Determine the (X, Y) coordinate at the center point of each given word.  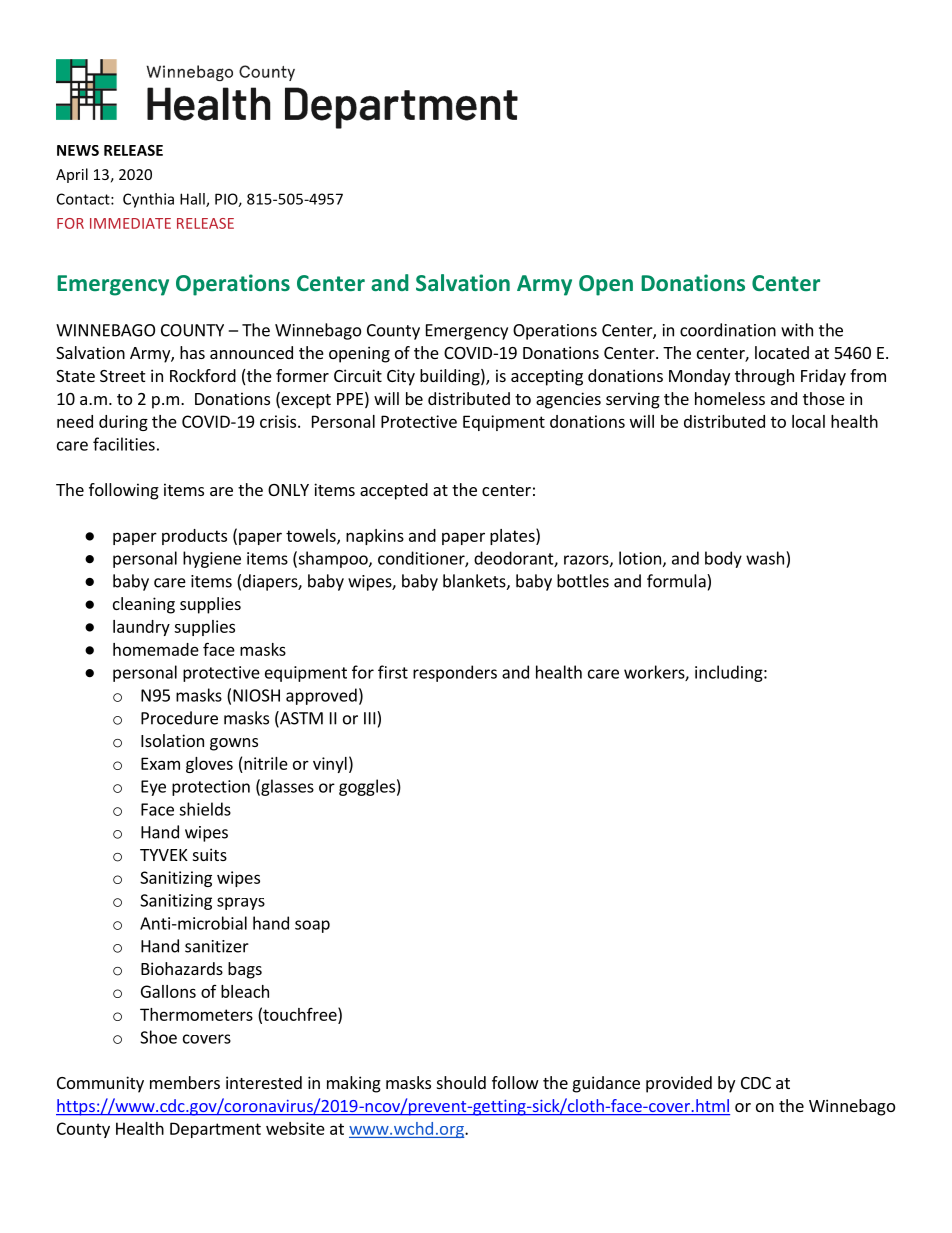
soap (312, 926)
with (797, 330)
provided (679, 1084)
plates (513, 536)
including (730, 673)
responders (455, 673)
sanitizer (217, 946)
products (194, 537)
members (185, 1082)
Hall (193, 200)
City (401, 377)
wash (765, 558)
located (782, 352)
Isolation (172, 740)
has (192, 352)
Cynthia (148, 200)
